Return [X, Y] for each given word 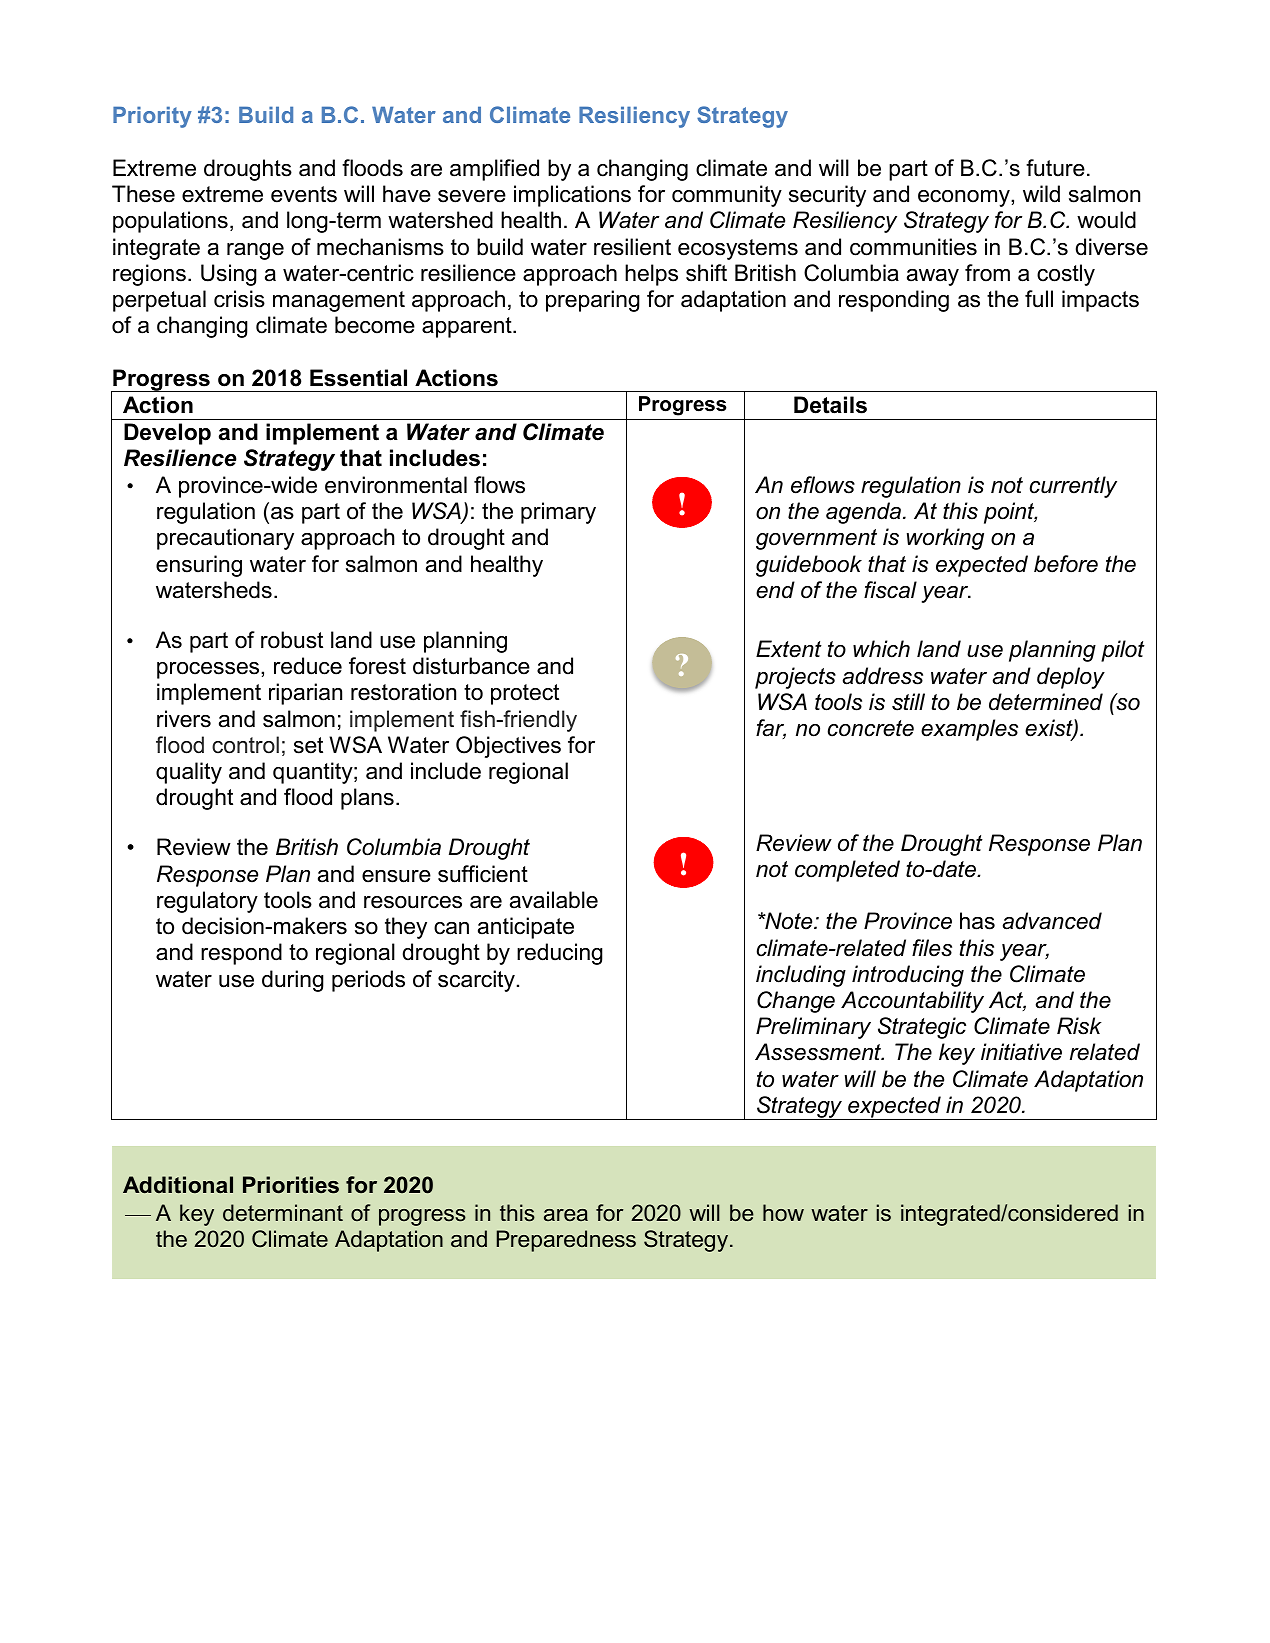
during [293, 981]
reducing [560, 954]
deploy [1071, 678]
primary [558, 513]
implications [572, 196]
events [304, 194]
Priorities [291, 1185]
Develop [167, 434]
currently [1073, 487]
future [1055, 168]
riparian [305, 694]
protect [525, 694]
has [977, 921]
